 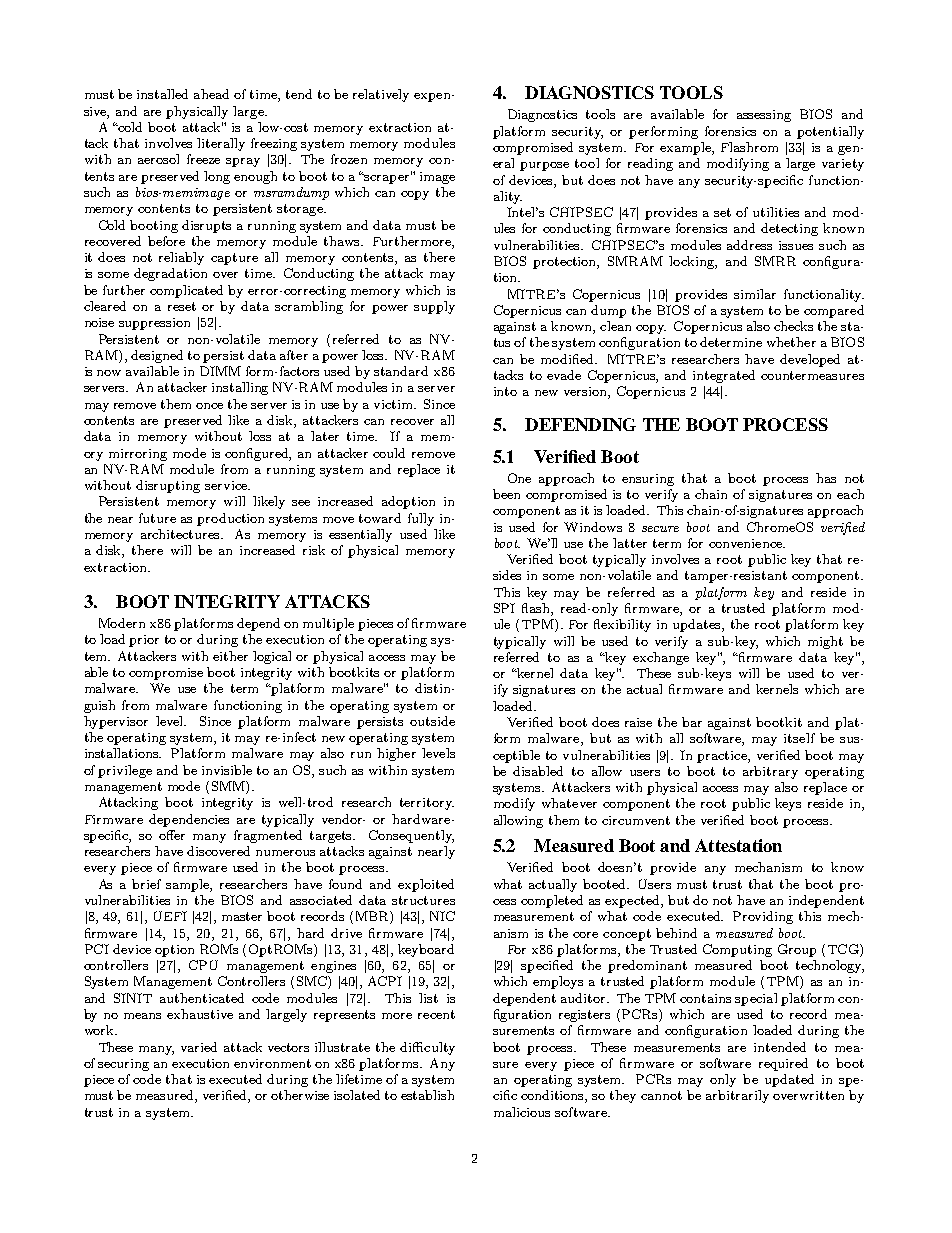 I want to click on offer, so click(x=172, y=835).
